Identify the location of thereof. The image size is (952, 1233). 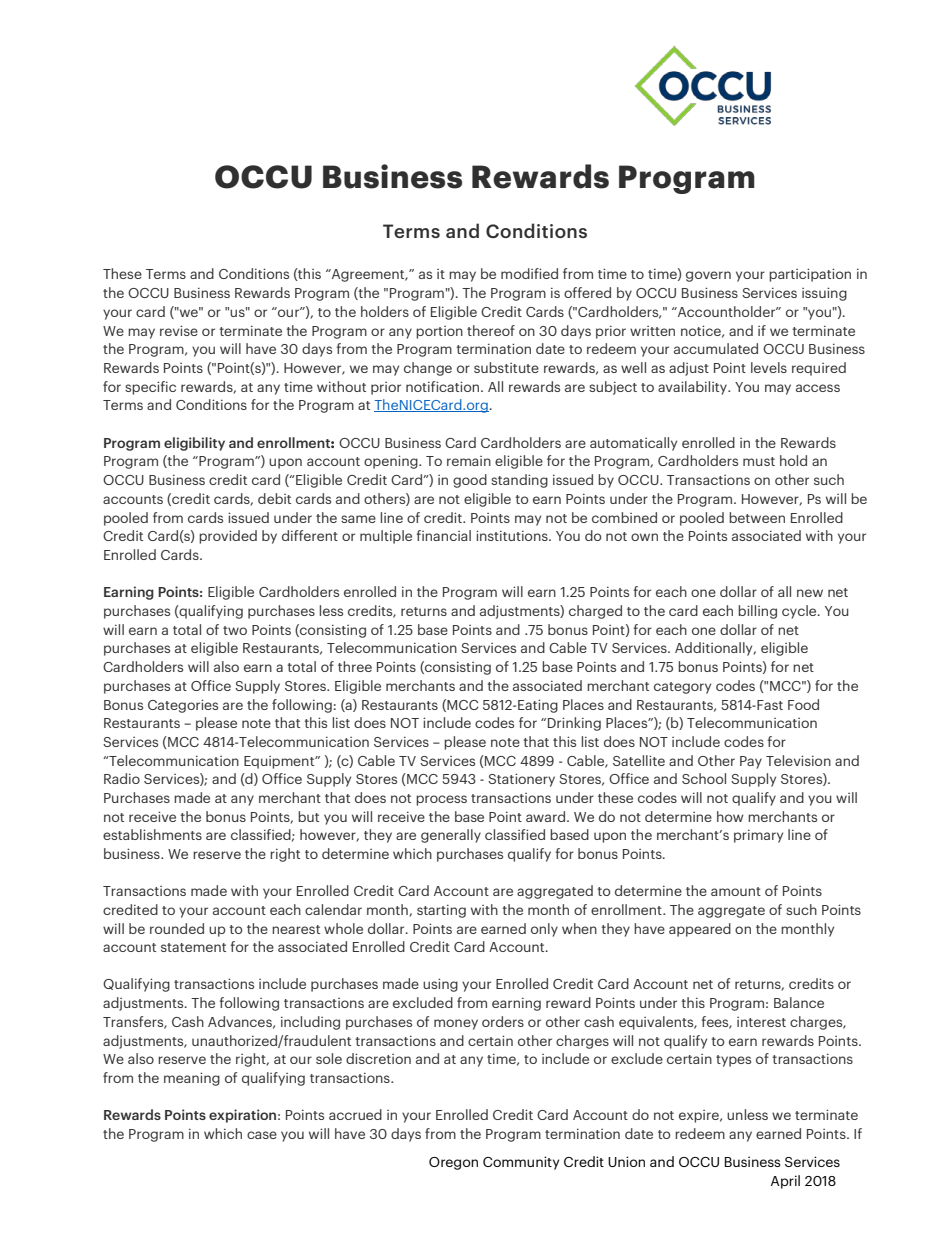
(491, 330).
